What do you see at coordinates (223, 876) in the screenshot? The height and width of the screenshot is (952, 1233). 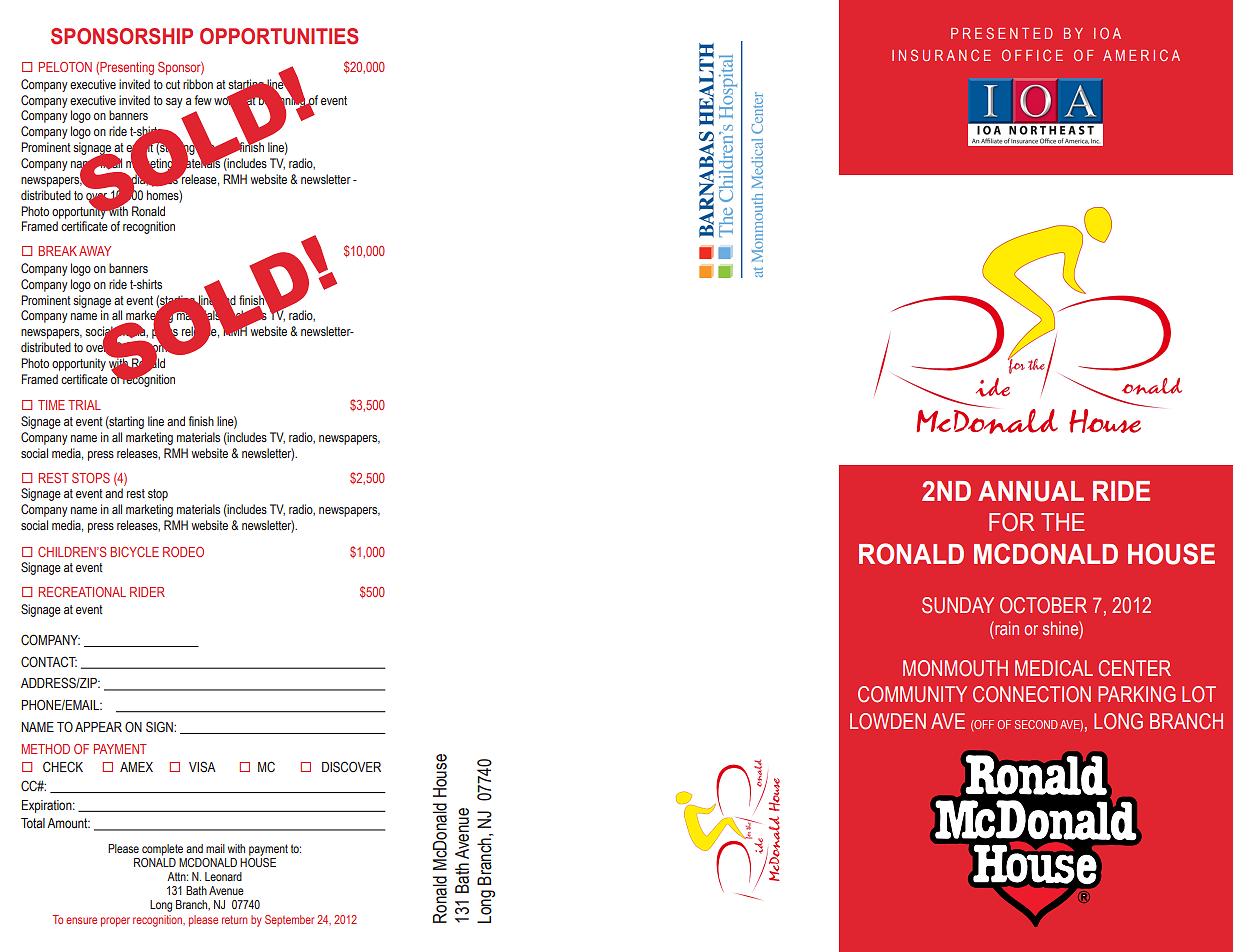 I see `Leonard` at bounding box center [223, 876].
